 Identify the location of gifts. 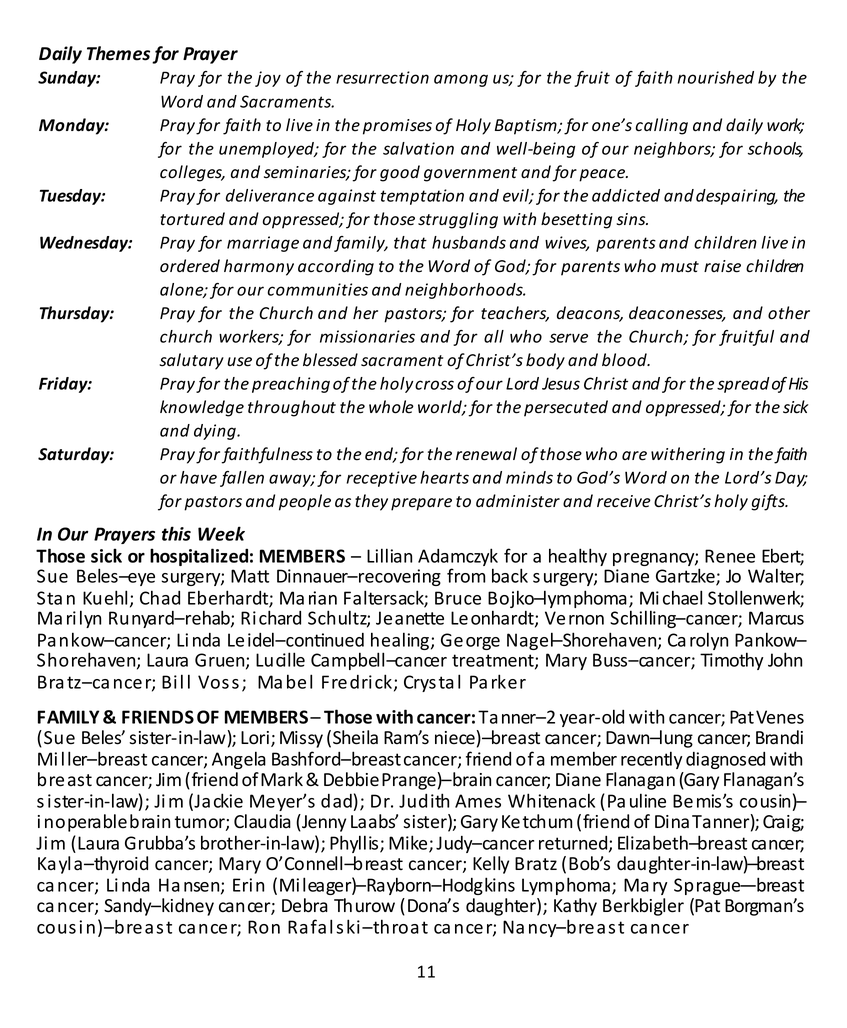
(769, 502).
